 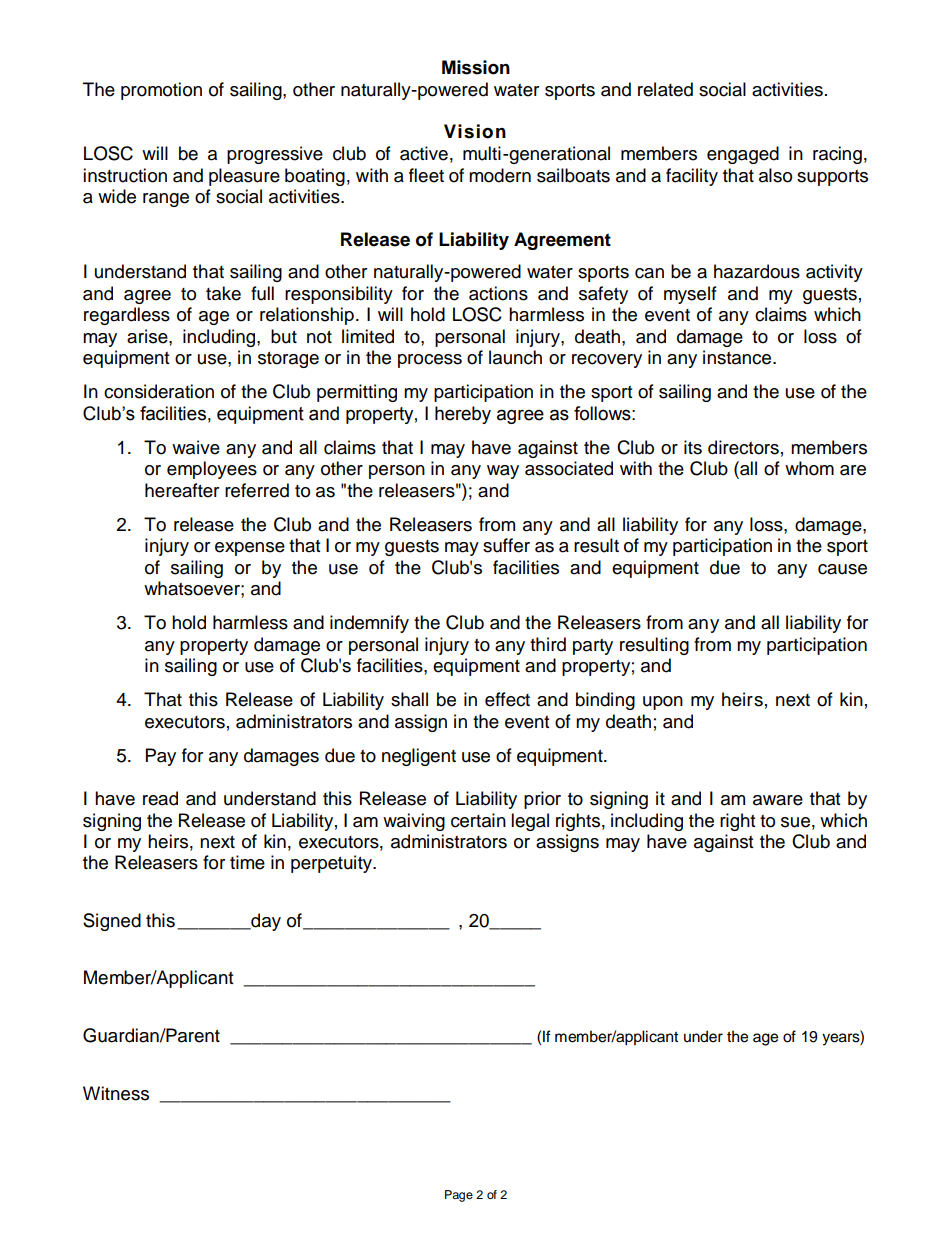 I want to click on time, so click(x=247, y=862).
